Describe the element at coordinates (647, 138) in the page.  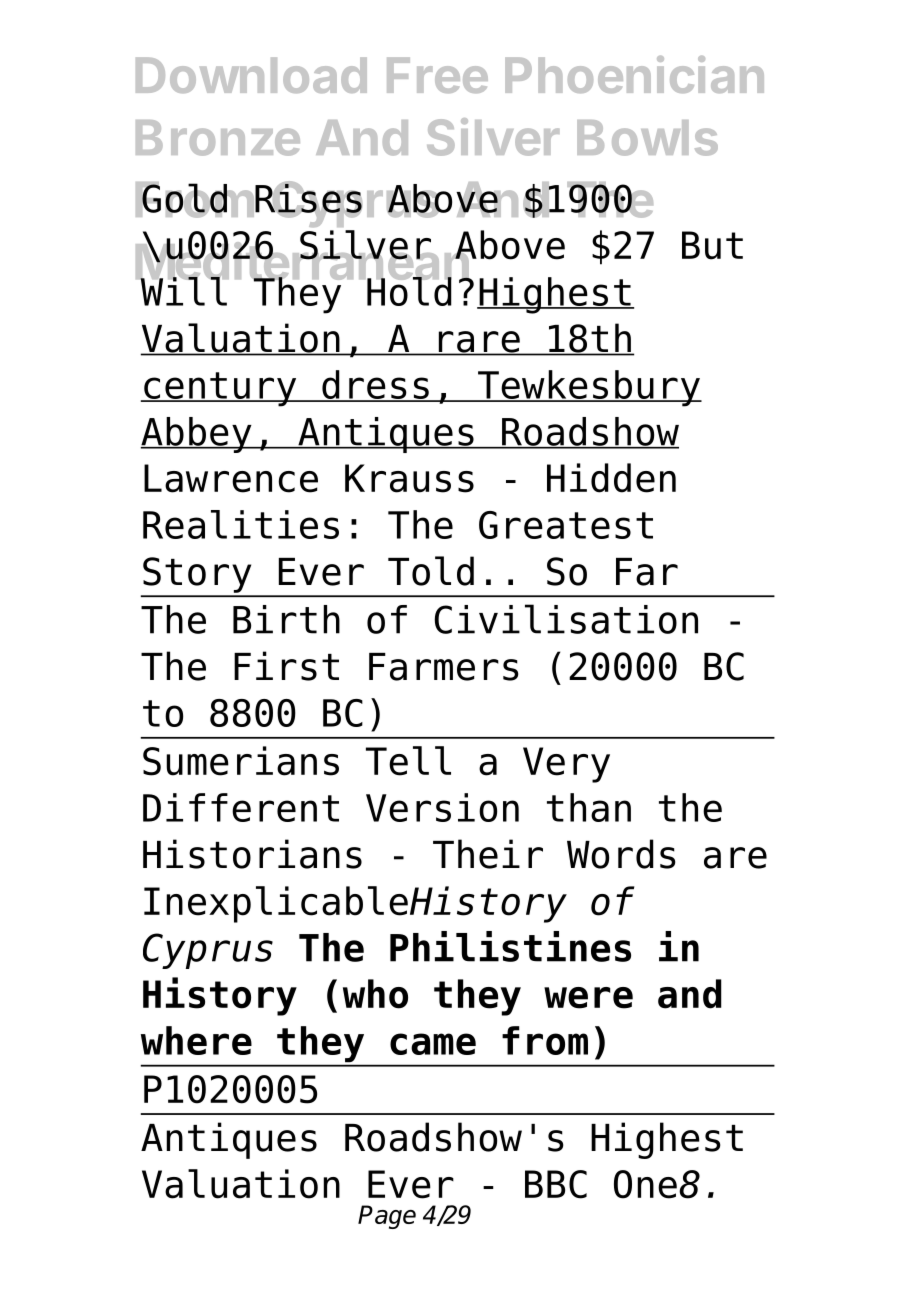
I see `Bowls` at that location.
